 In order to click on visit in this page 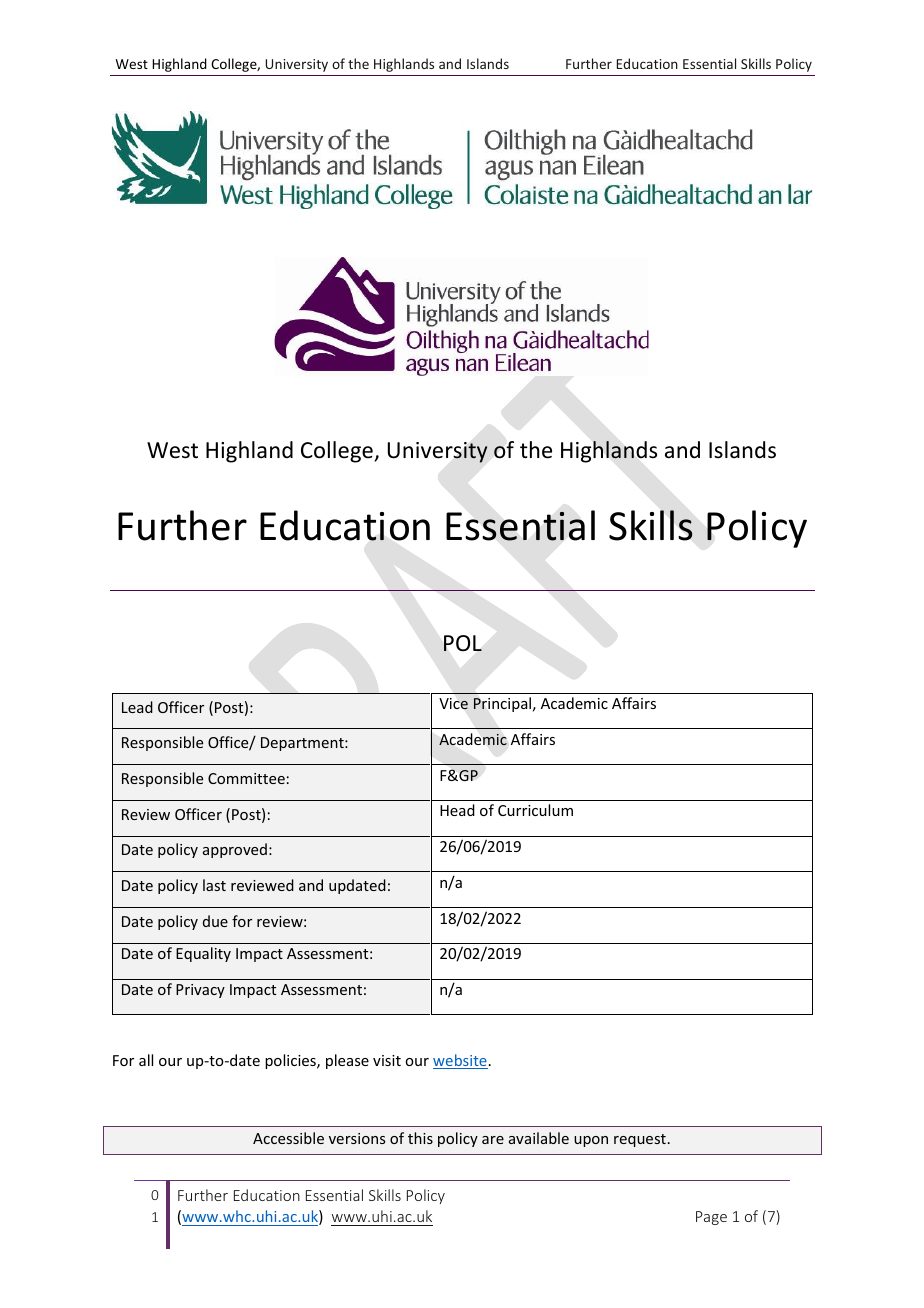, I will do `click(387, 1060)`.
